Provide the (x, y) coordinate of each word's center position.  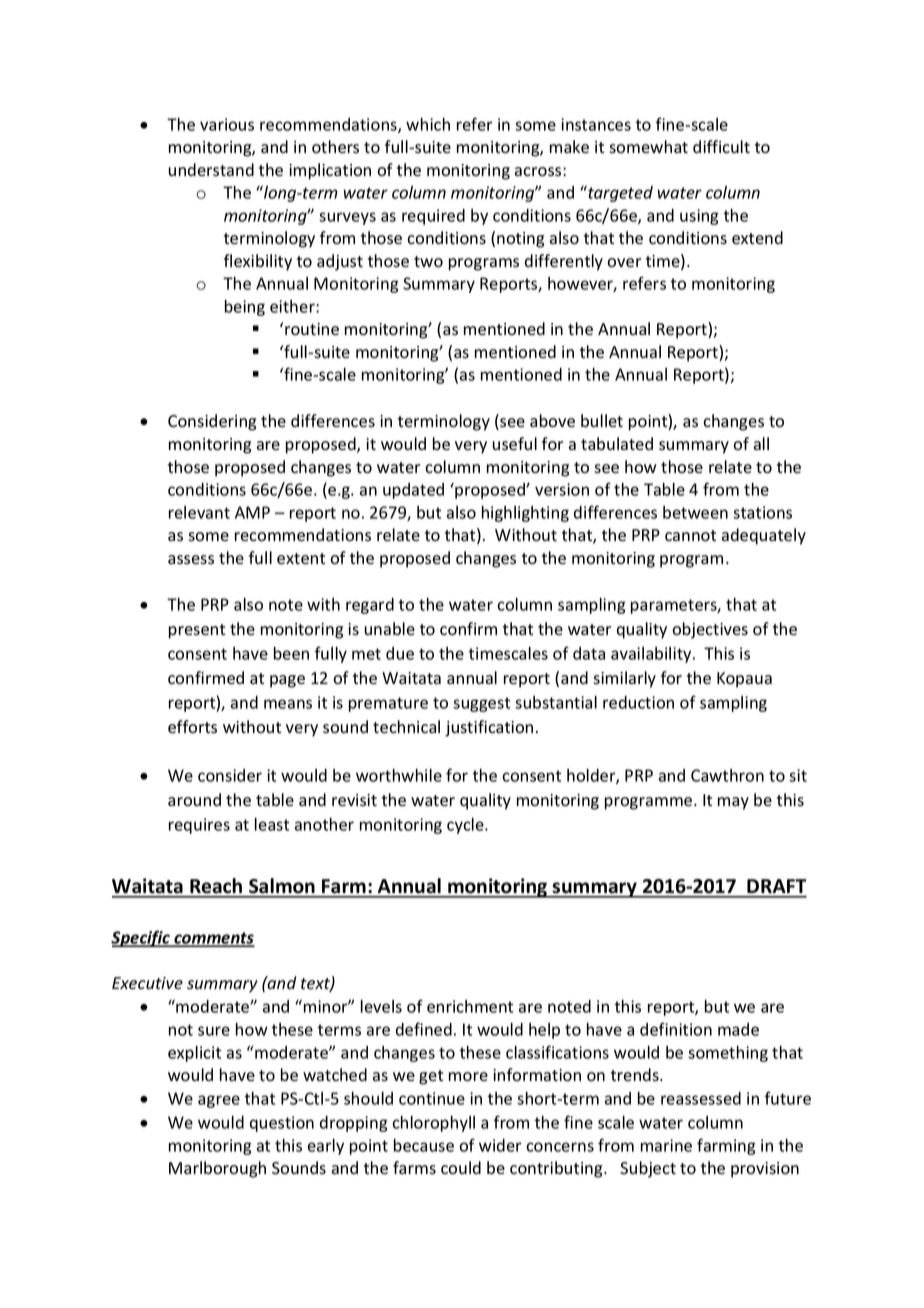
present (197, 631)
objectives (710, 630)
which (428, 124)
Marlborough (217, 1169)
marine (666, 1145)
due (400, 653)
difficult (721, 147)
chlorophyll (433, 1124)
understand (211, 170)
